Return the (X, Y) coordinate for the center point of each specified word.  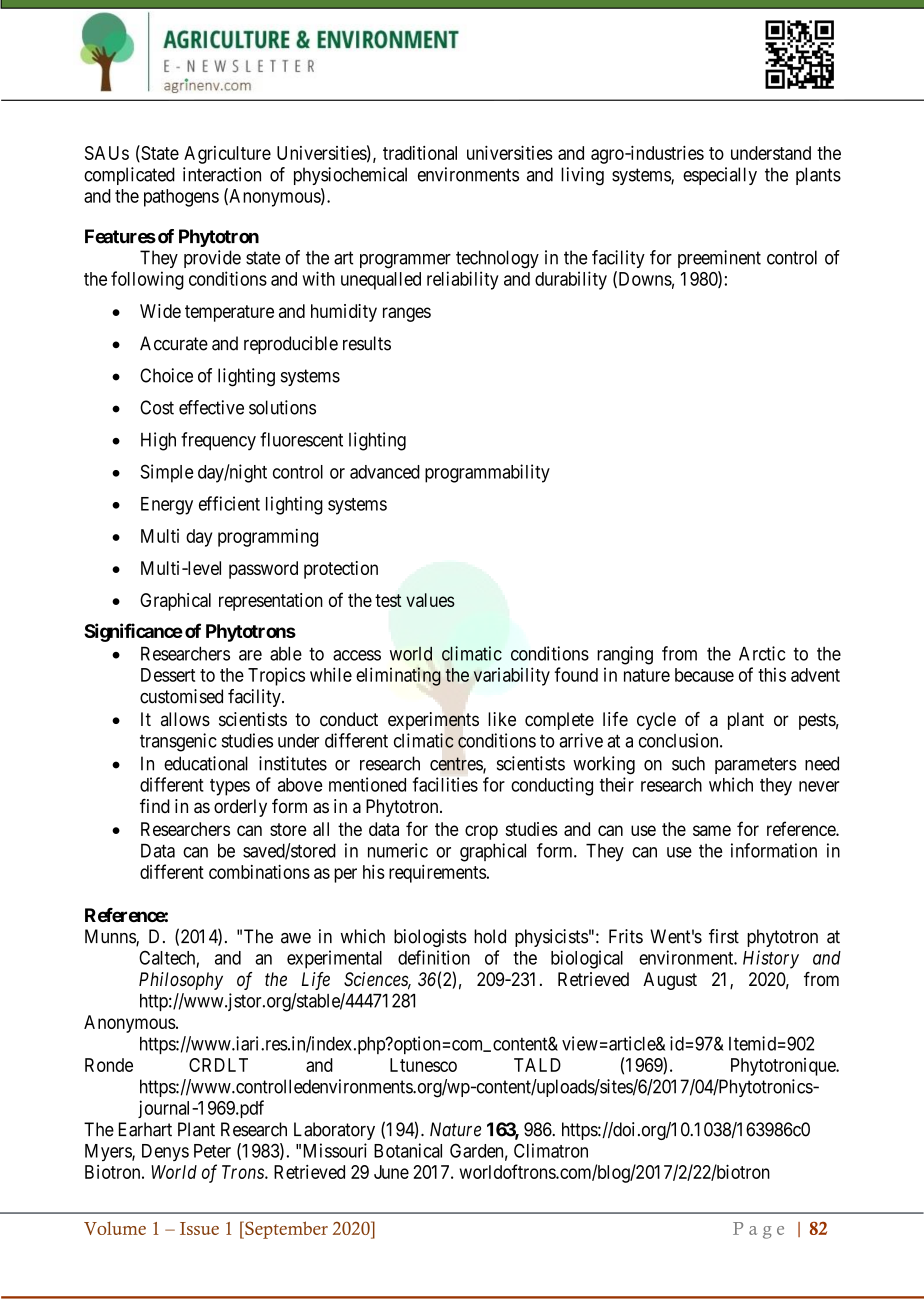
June (391, 1172)
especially (720, 176)
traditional (420, 153)
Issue (199, 1228)
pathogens (181, 198)
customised (181, 696)
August (670, 981)
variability (512, 676)
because (704, 675)
